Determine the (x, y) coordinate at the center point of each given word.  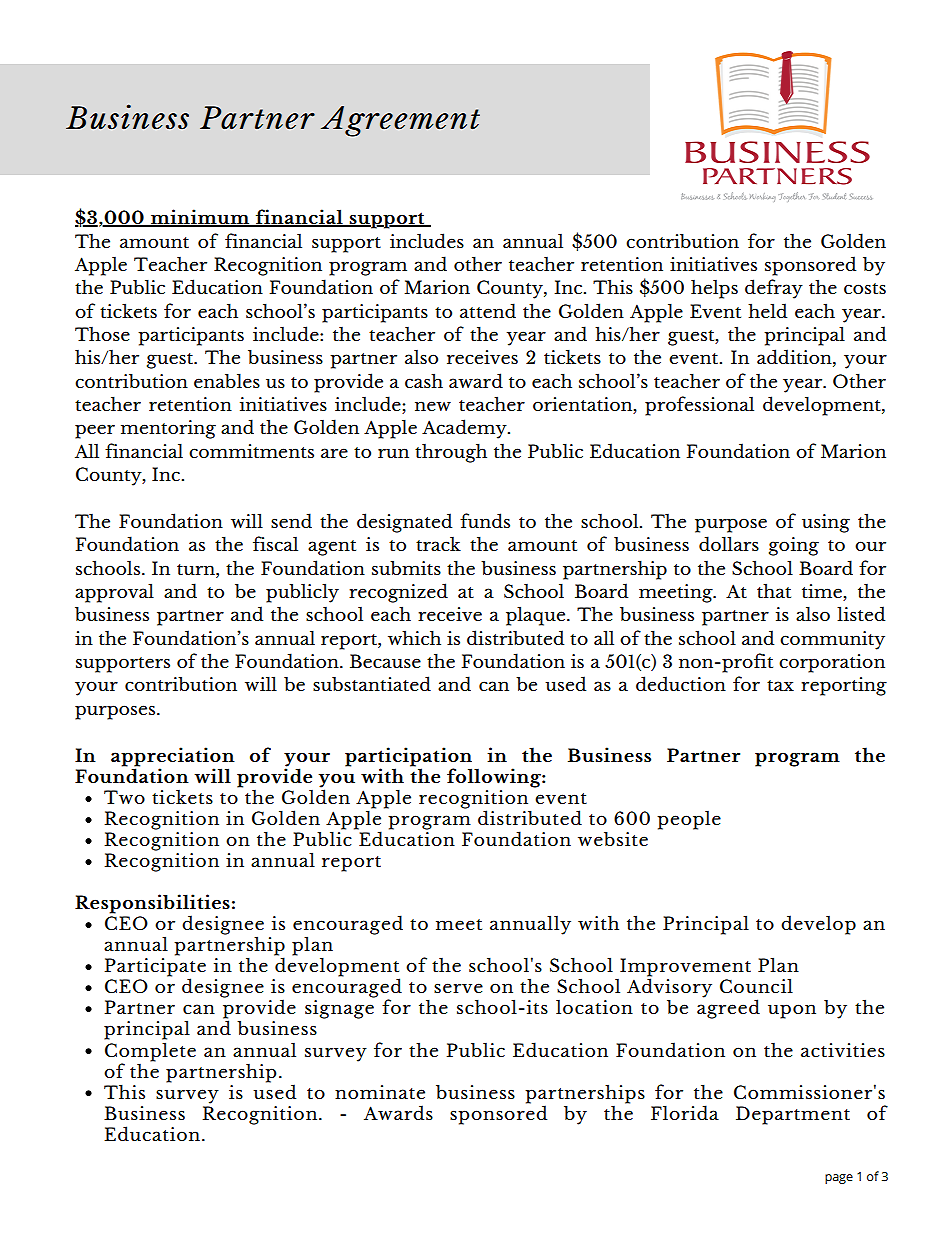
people (689, 820)
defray (774, 289)
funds (485, 520)
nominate (380, 1092)
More (241, 843)
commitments (251, 451)
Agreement (400, 121)
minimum (200, 218)
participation (408, 758)
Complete (150, 1052)
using (826, 523)
